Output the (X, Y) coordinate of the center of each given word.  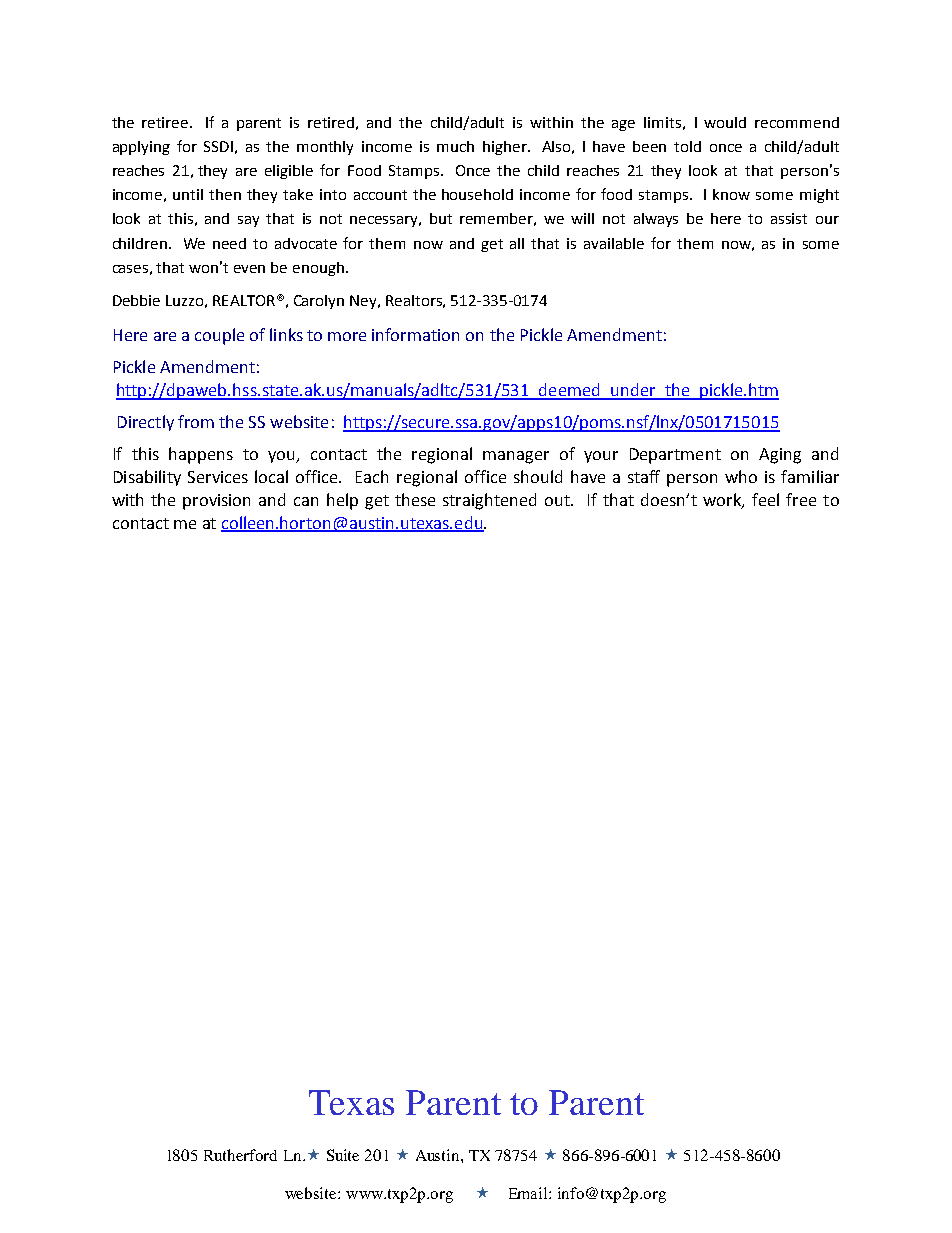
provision (216, 502)
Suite (343, 1155)
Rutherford (240, 1155)
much (455, 146)
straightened (489, 501)
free (801, 499)
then (225, 194)
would (725, 122)
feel (765, 499)
